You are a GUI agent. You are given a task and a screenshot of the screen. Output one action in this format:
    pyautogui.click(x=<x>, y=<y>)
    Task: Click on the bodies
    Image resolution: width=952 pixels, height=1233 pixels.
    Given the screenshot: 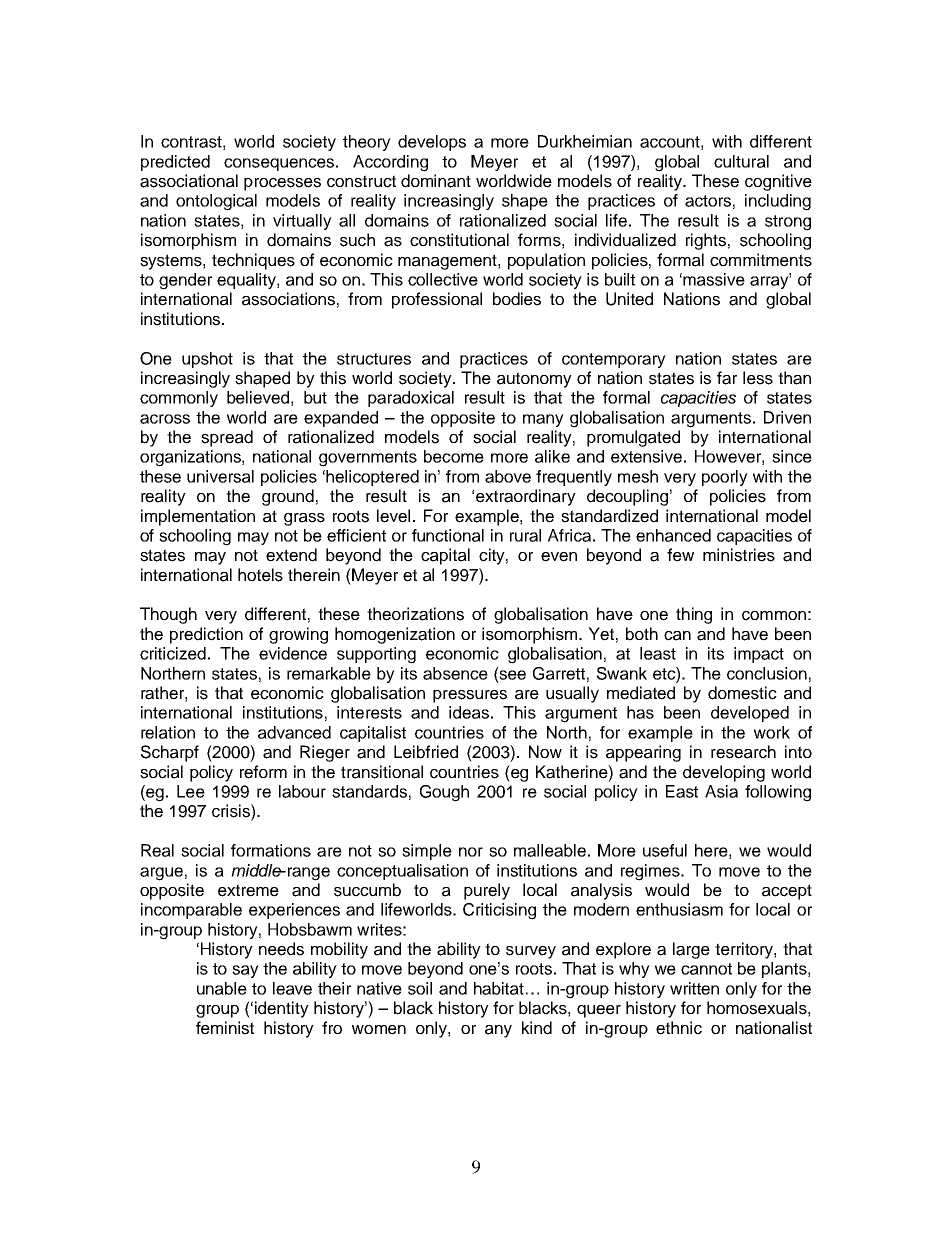 What is the action you would take?
    pyautogui.click(x=517, y=299)
